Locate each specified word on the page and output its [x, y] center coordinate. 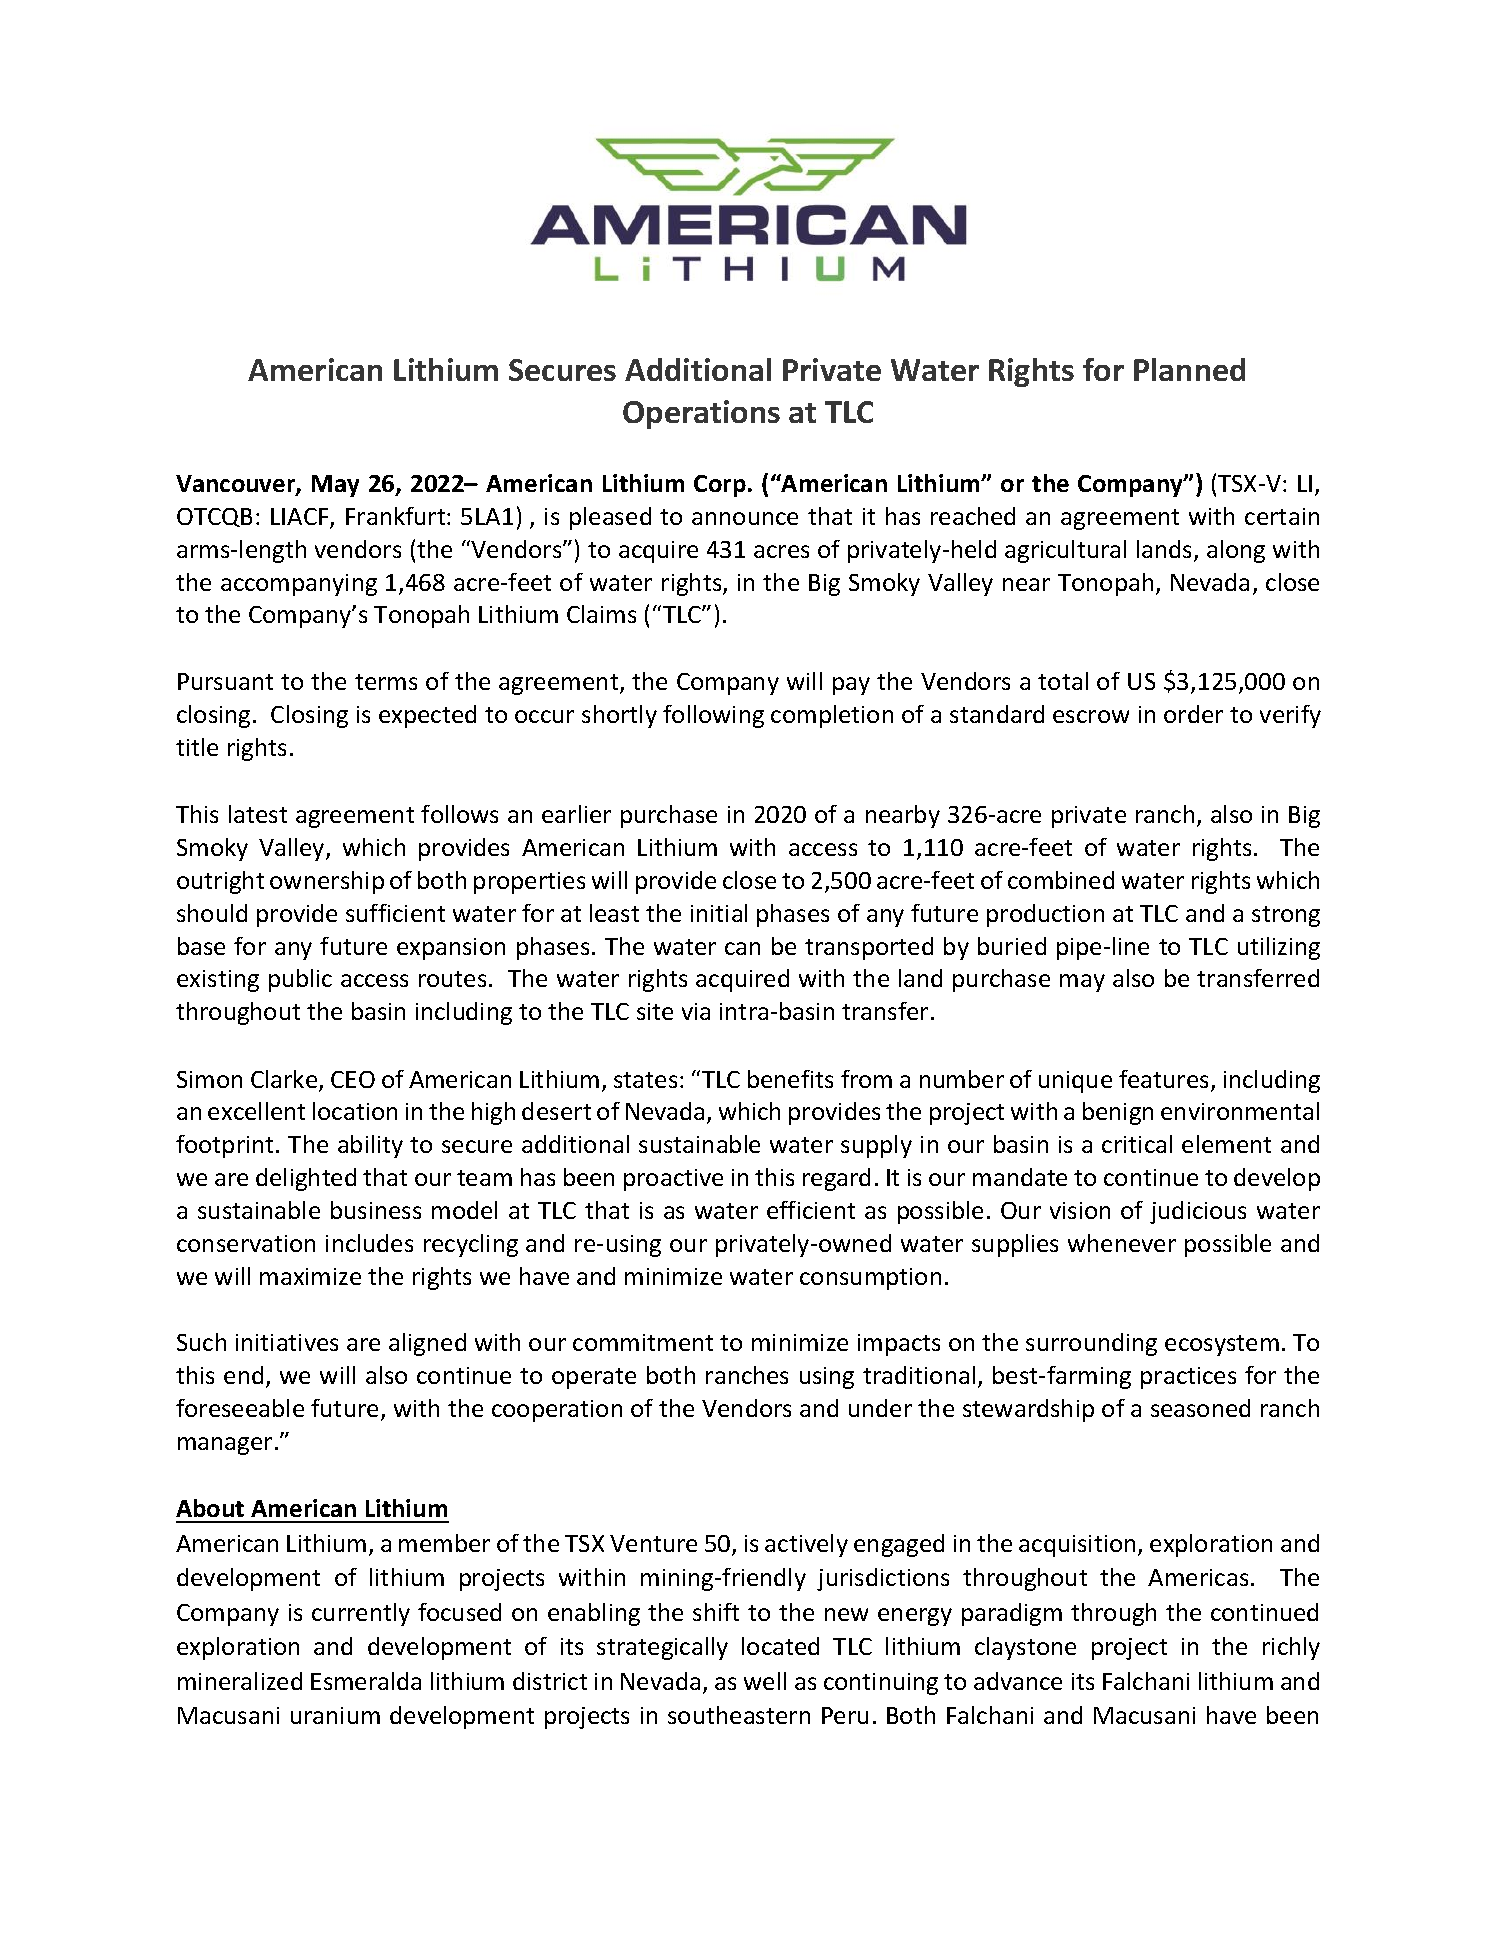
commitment [643, 1342]
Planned [1189, 369]
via [696, 1011]
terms [386, 682]
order [1193, 714]
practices [1188, 1378]
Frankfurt [397, 516]
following [713, 716]
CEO [353, 1079]
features [1163, 1079]
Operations [701, 414]
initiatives [287, 1342]
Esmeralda [366, 1681]
